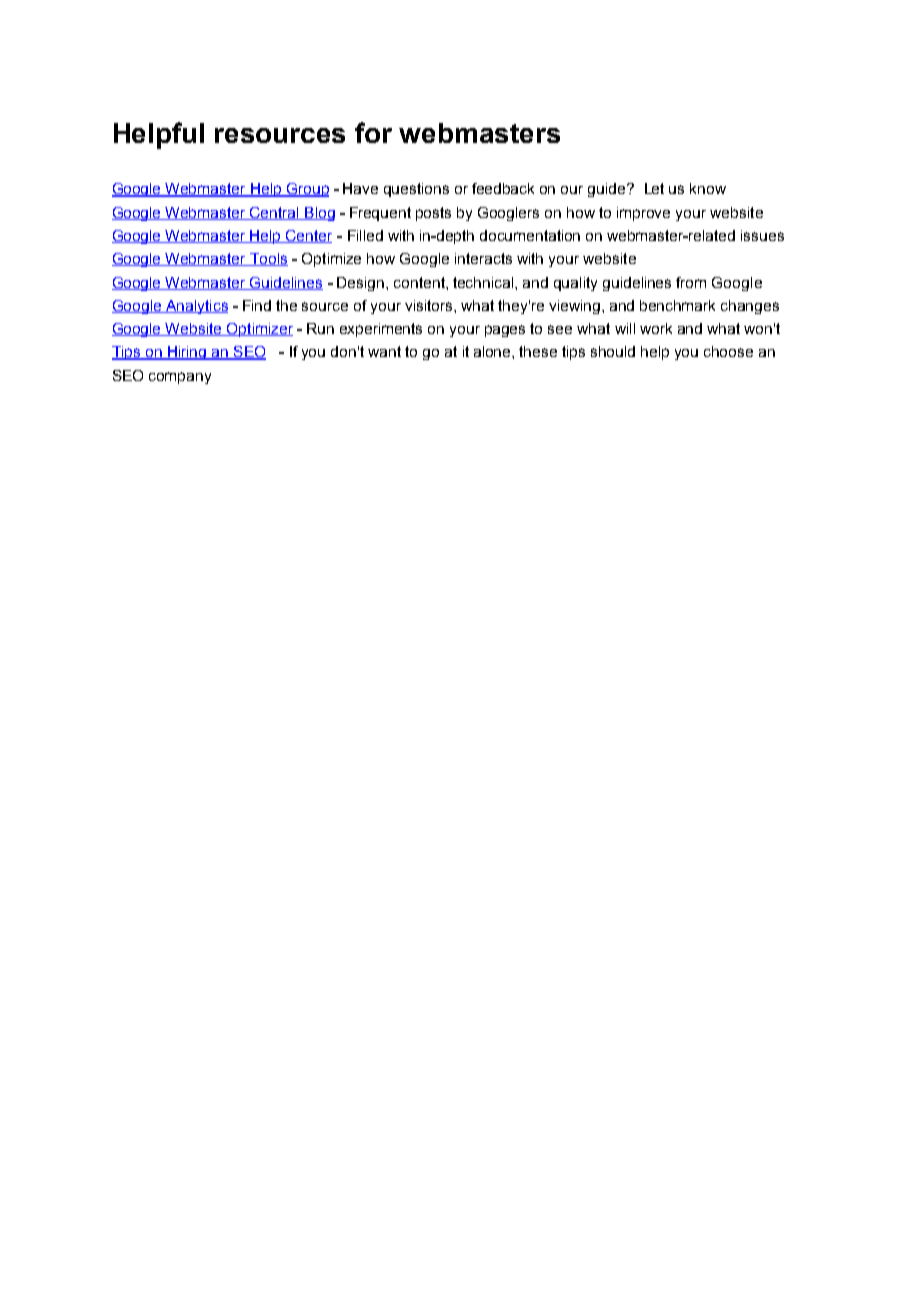 This screenshot has height=1308, width=924. What do you see at coordinates (180, 378) in the screenshot?
I see `company` at bounding box center [180, 378].
